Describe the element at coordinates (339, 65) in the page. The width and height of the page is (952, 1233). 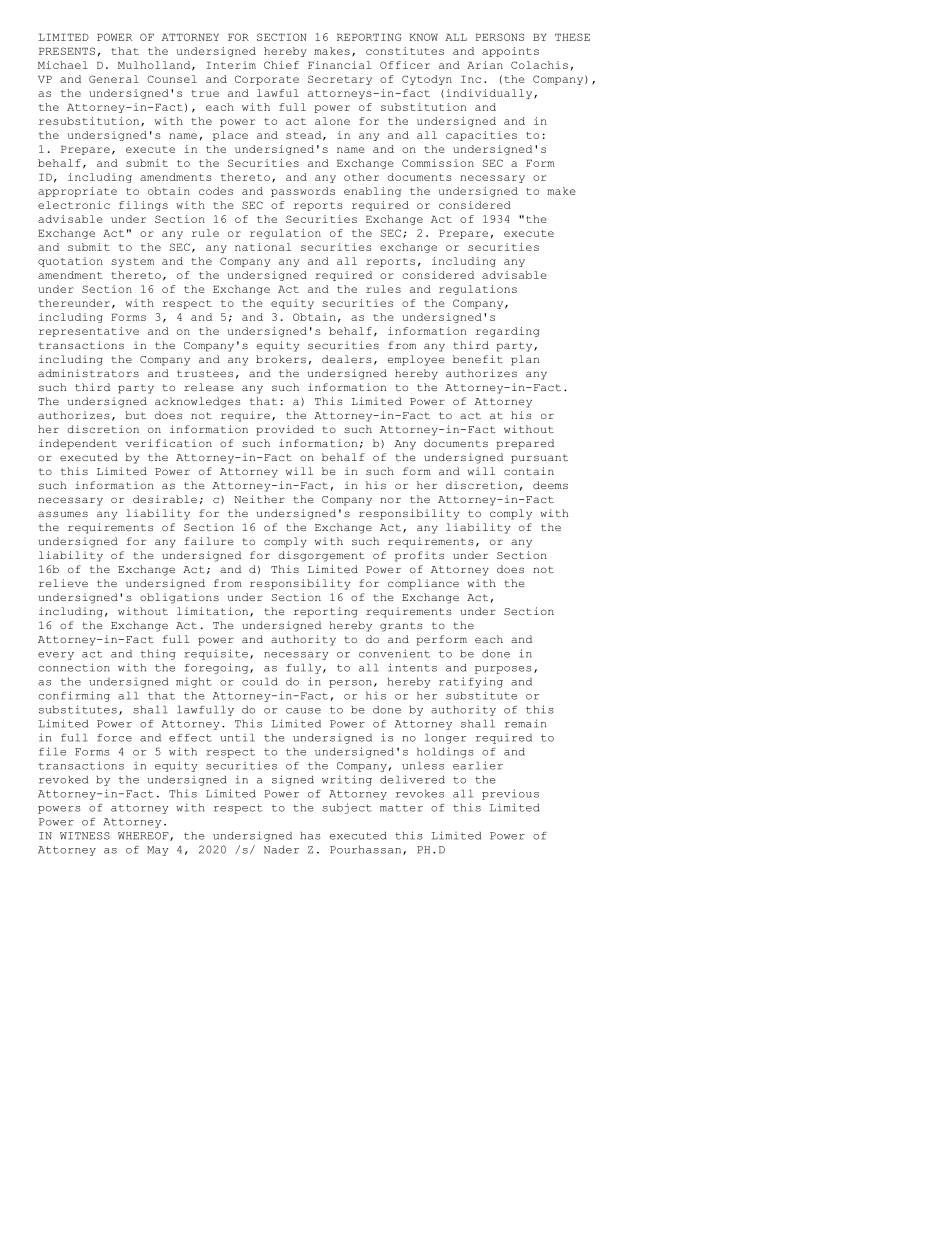
I see `Financial` at that location.
